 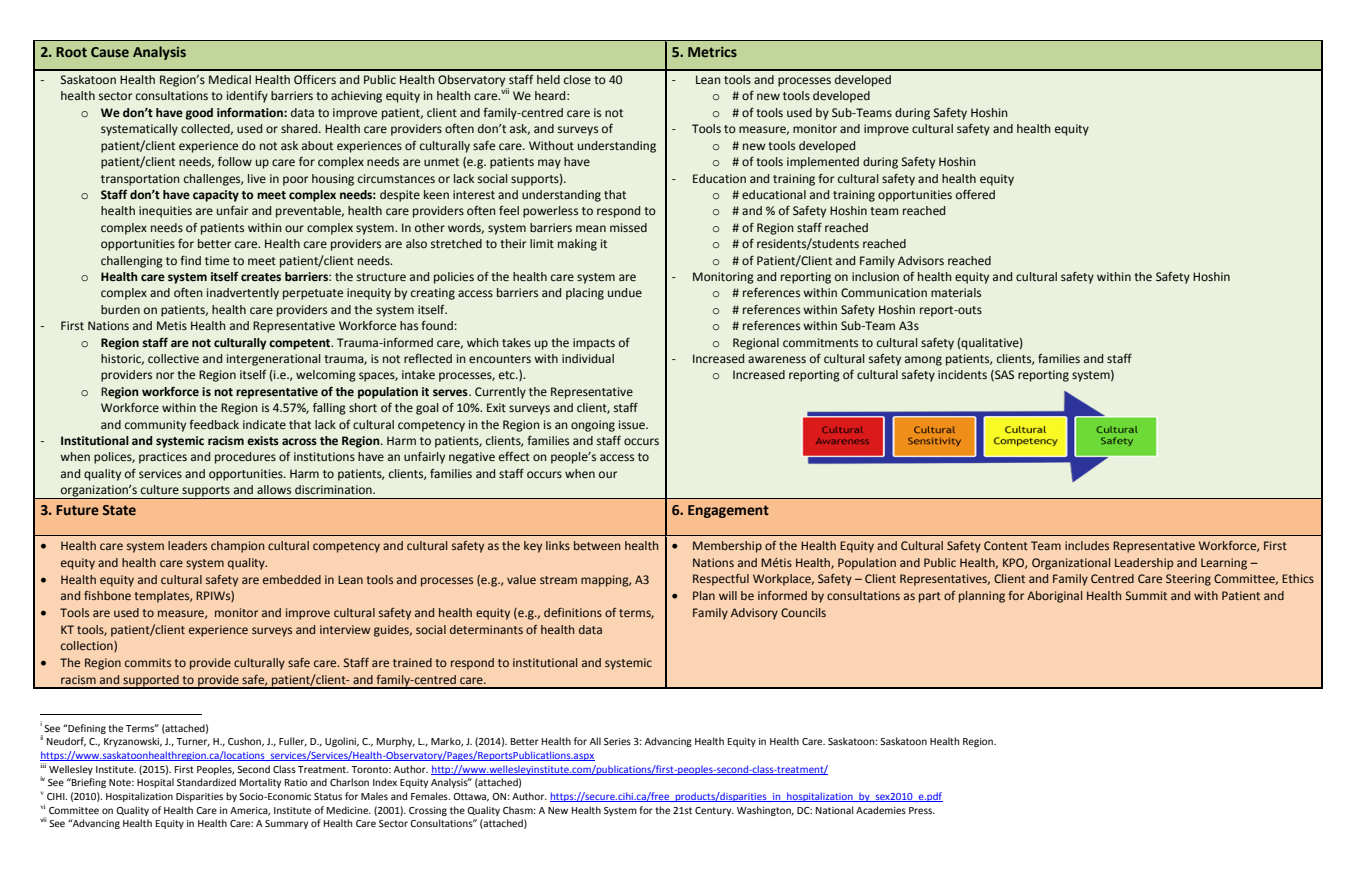 What do you see at coordinates (975, 195) in the screenshot?
I see `offered` at bounding box center [975, 195].
